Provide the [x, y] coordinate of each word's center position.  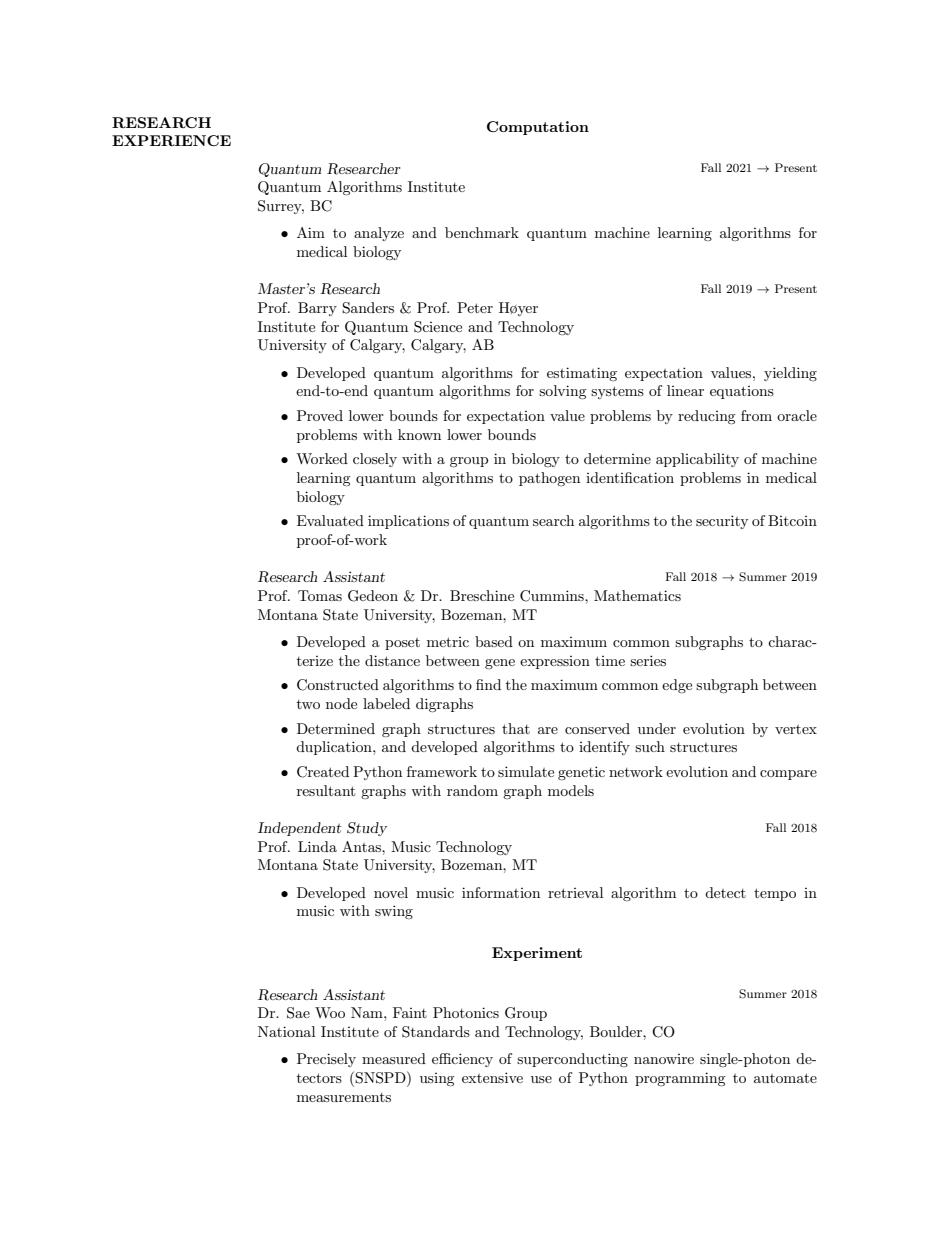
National [286, 1031]
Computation [538, 128]
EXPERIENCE [171, 140]
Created [323, 772]
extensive [492, 1077]
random [472, 790]
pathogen [549, 479]
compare [788, 775]
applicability [697, 460]
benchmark [482, 232]
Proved [320, 415]
